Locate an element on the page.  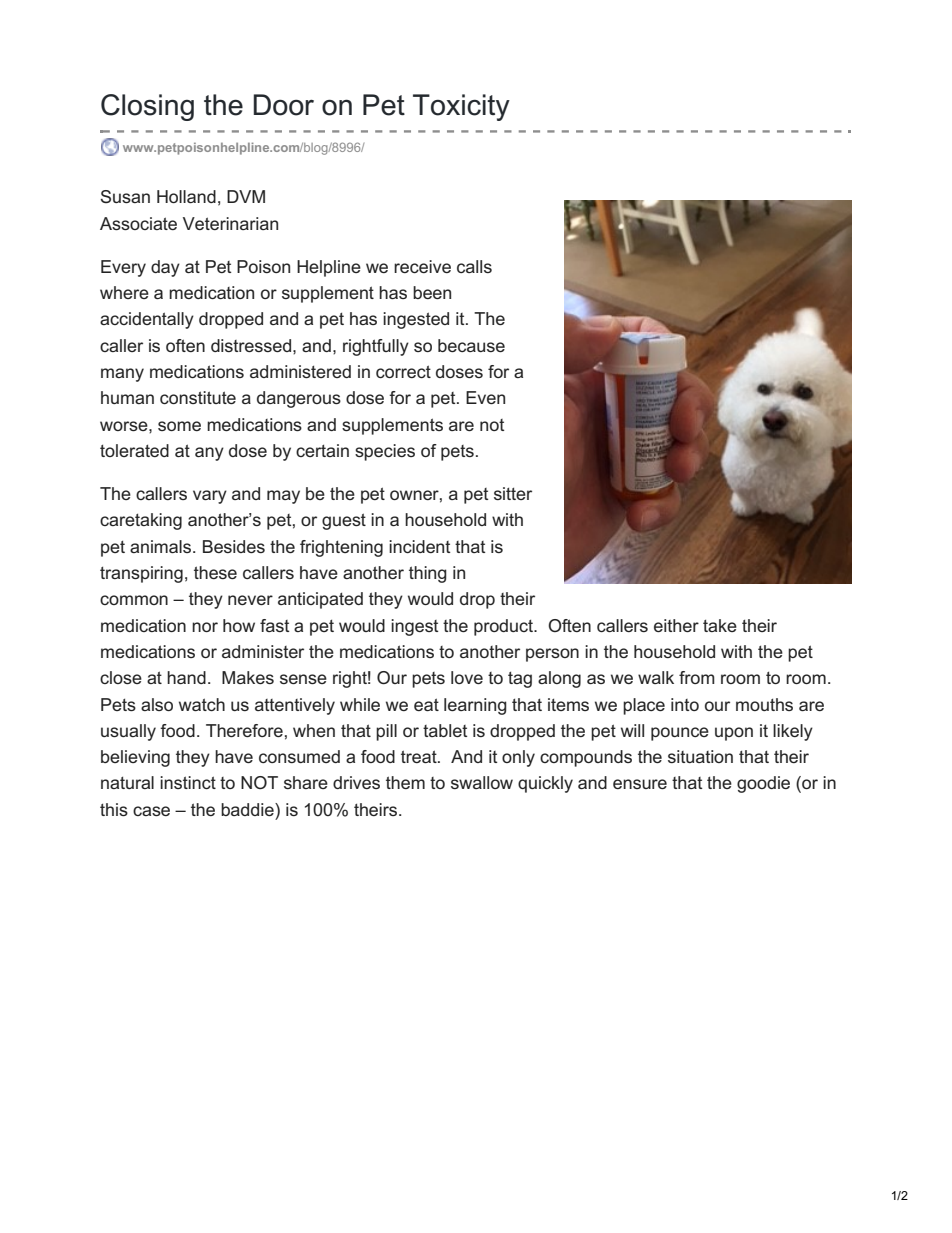
instinct is located at coordinates (188, 782).
